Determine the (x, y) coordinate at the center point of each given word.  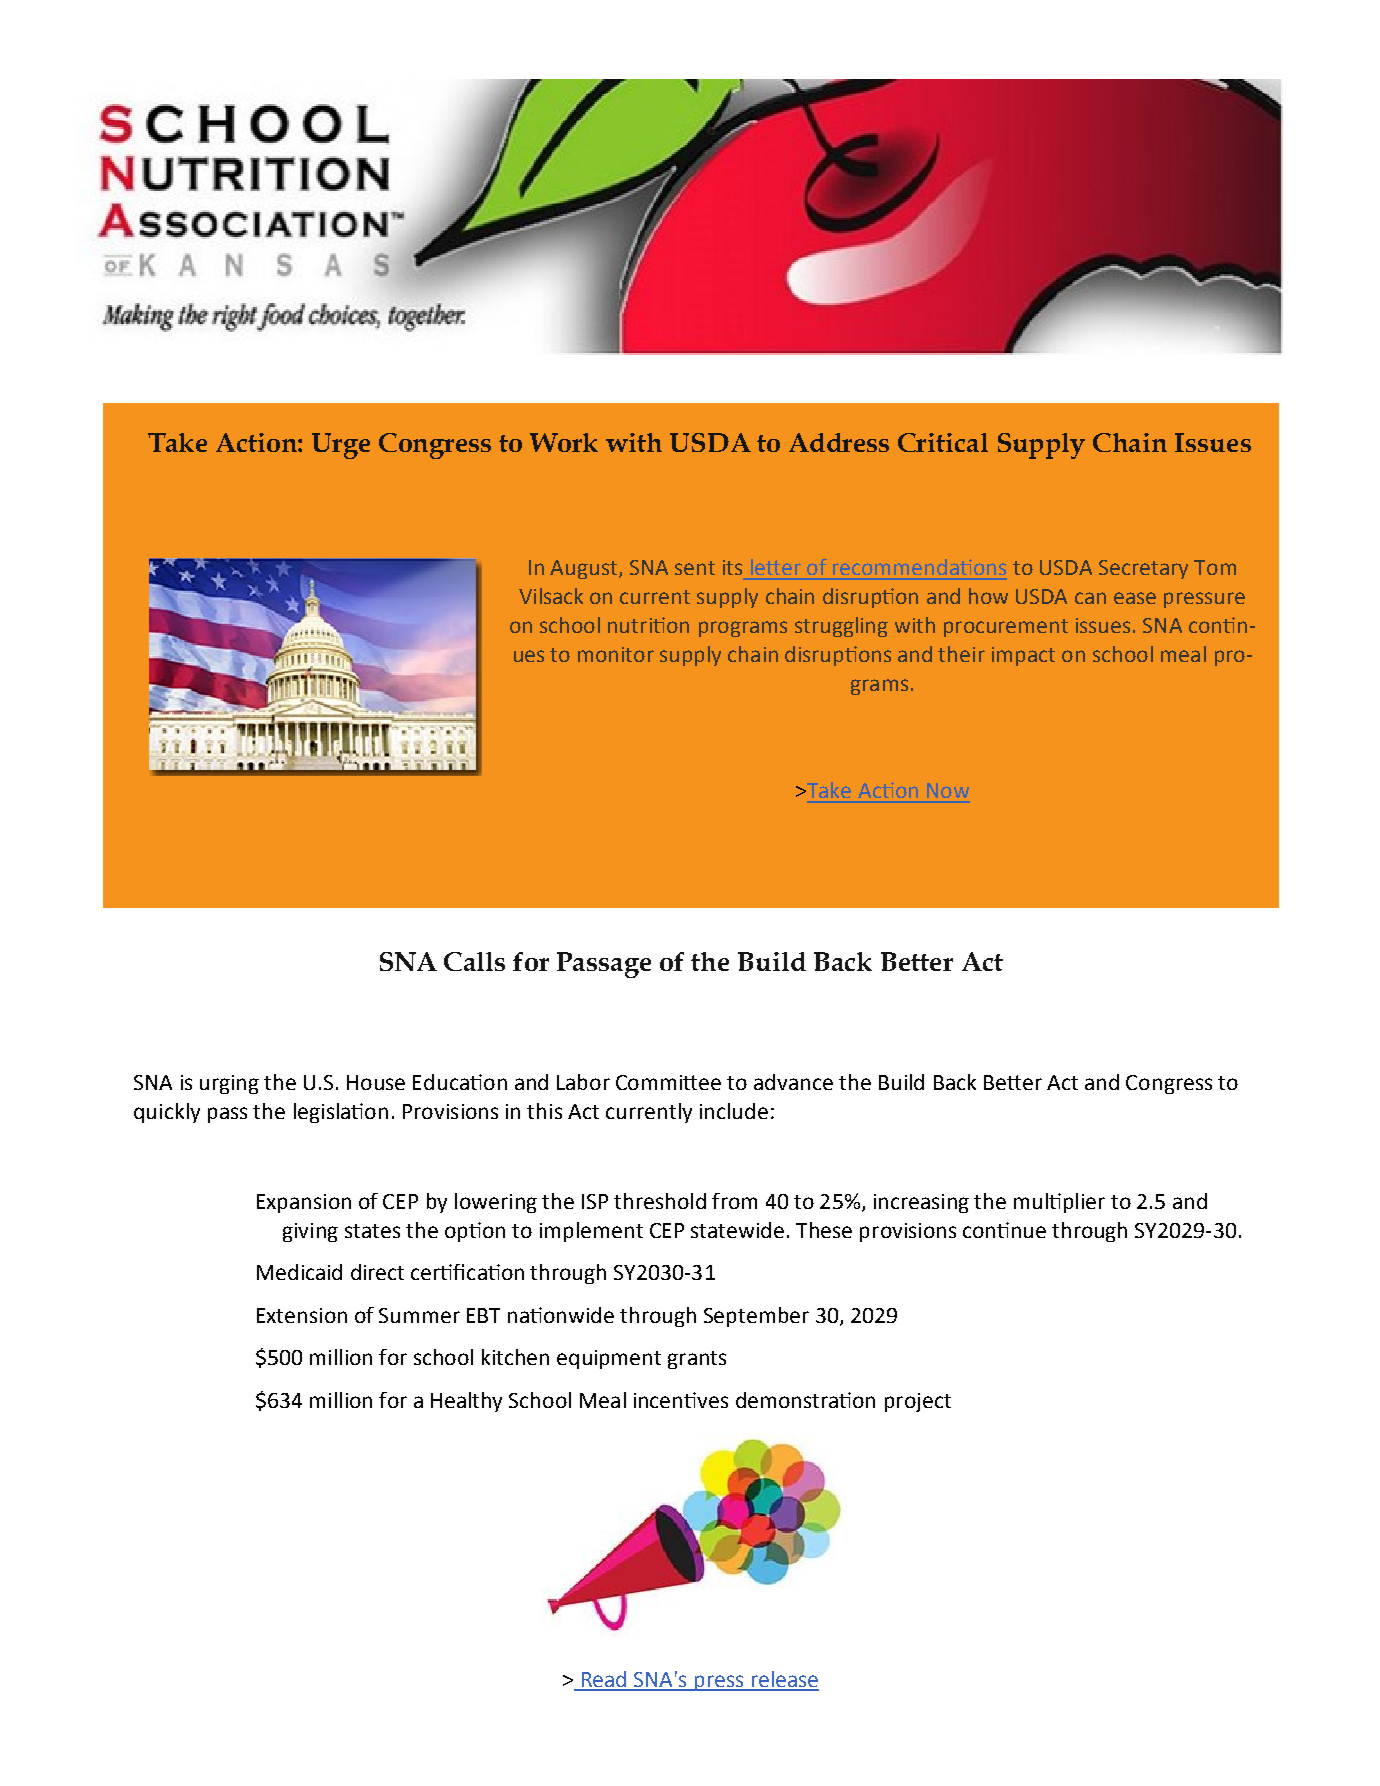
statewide (737, 1230)
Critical (943, 442)
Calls (474, 961)
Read (604, 1680)
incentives (681, 1400)
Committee (668, 1082)
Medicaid (299, 1272)
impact (1023, 656)
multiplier (1059, 1203)
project (918, 1402)
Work (564, 442)
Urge (341, 446)
